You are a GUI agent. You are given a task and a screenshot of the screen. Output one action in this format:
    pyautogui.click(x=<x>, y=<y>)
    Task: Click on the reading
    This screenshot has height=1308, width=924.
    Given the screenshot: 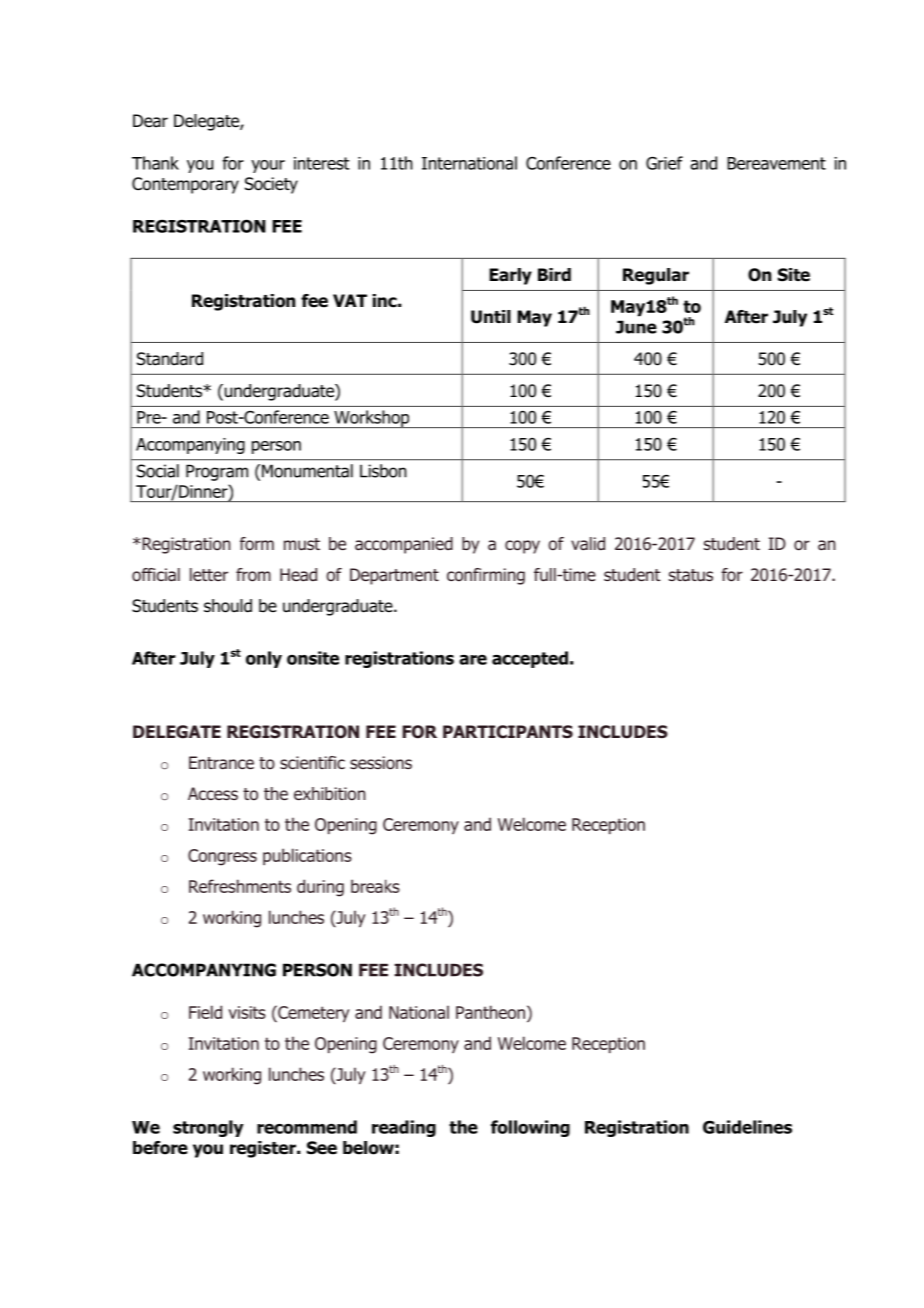 What is the action you would take?
    pyautogui.click(x=404, y=1128)
